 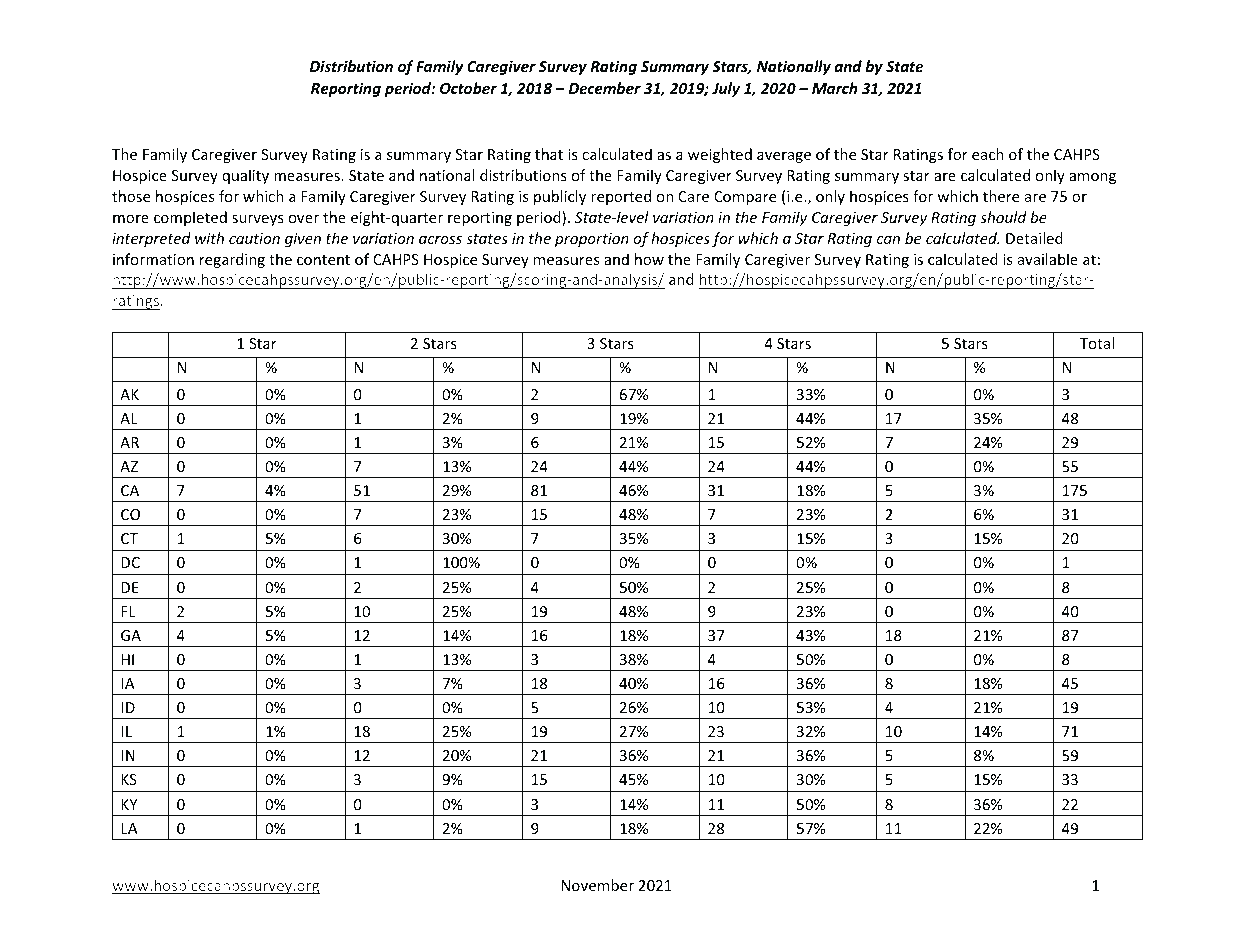 What do you see at coordinates (605, 88) in the screenshot?
I see `December` at bounding box center [605, 88].
